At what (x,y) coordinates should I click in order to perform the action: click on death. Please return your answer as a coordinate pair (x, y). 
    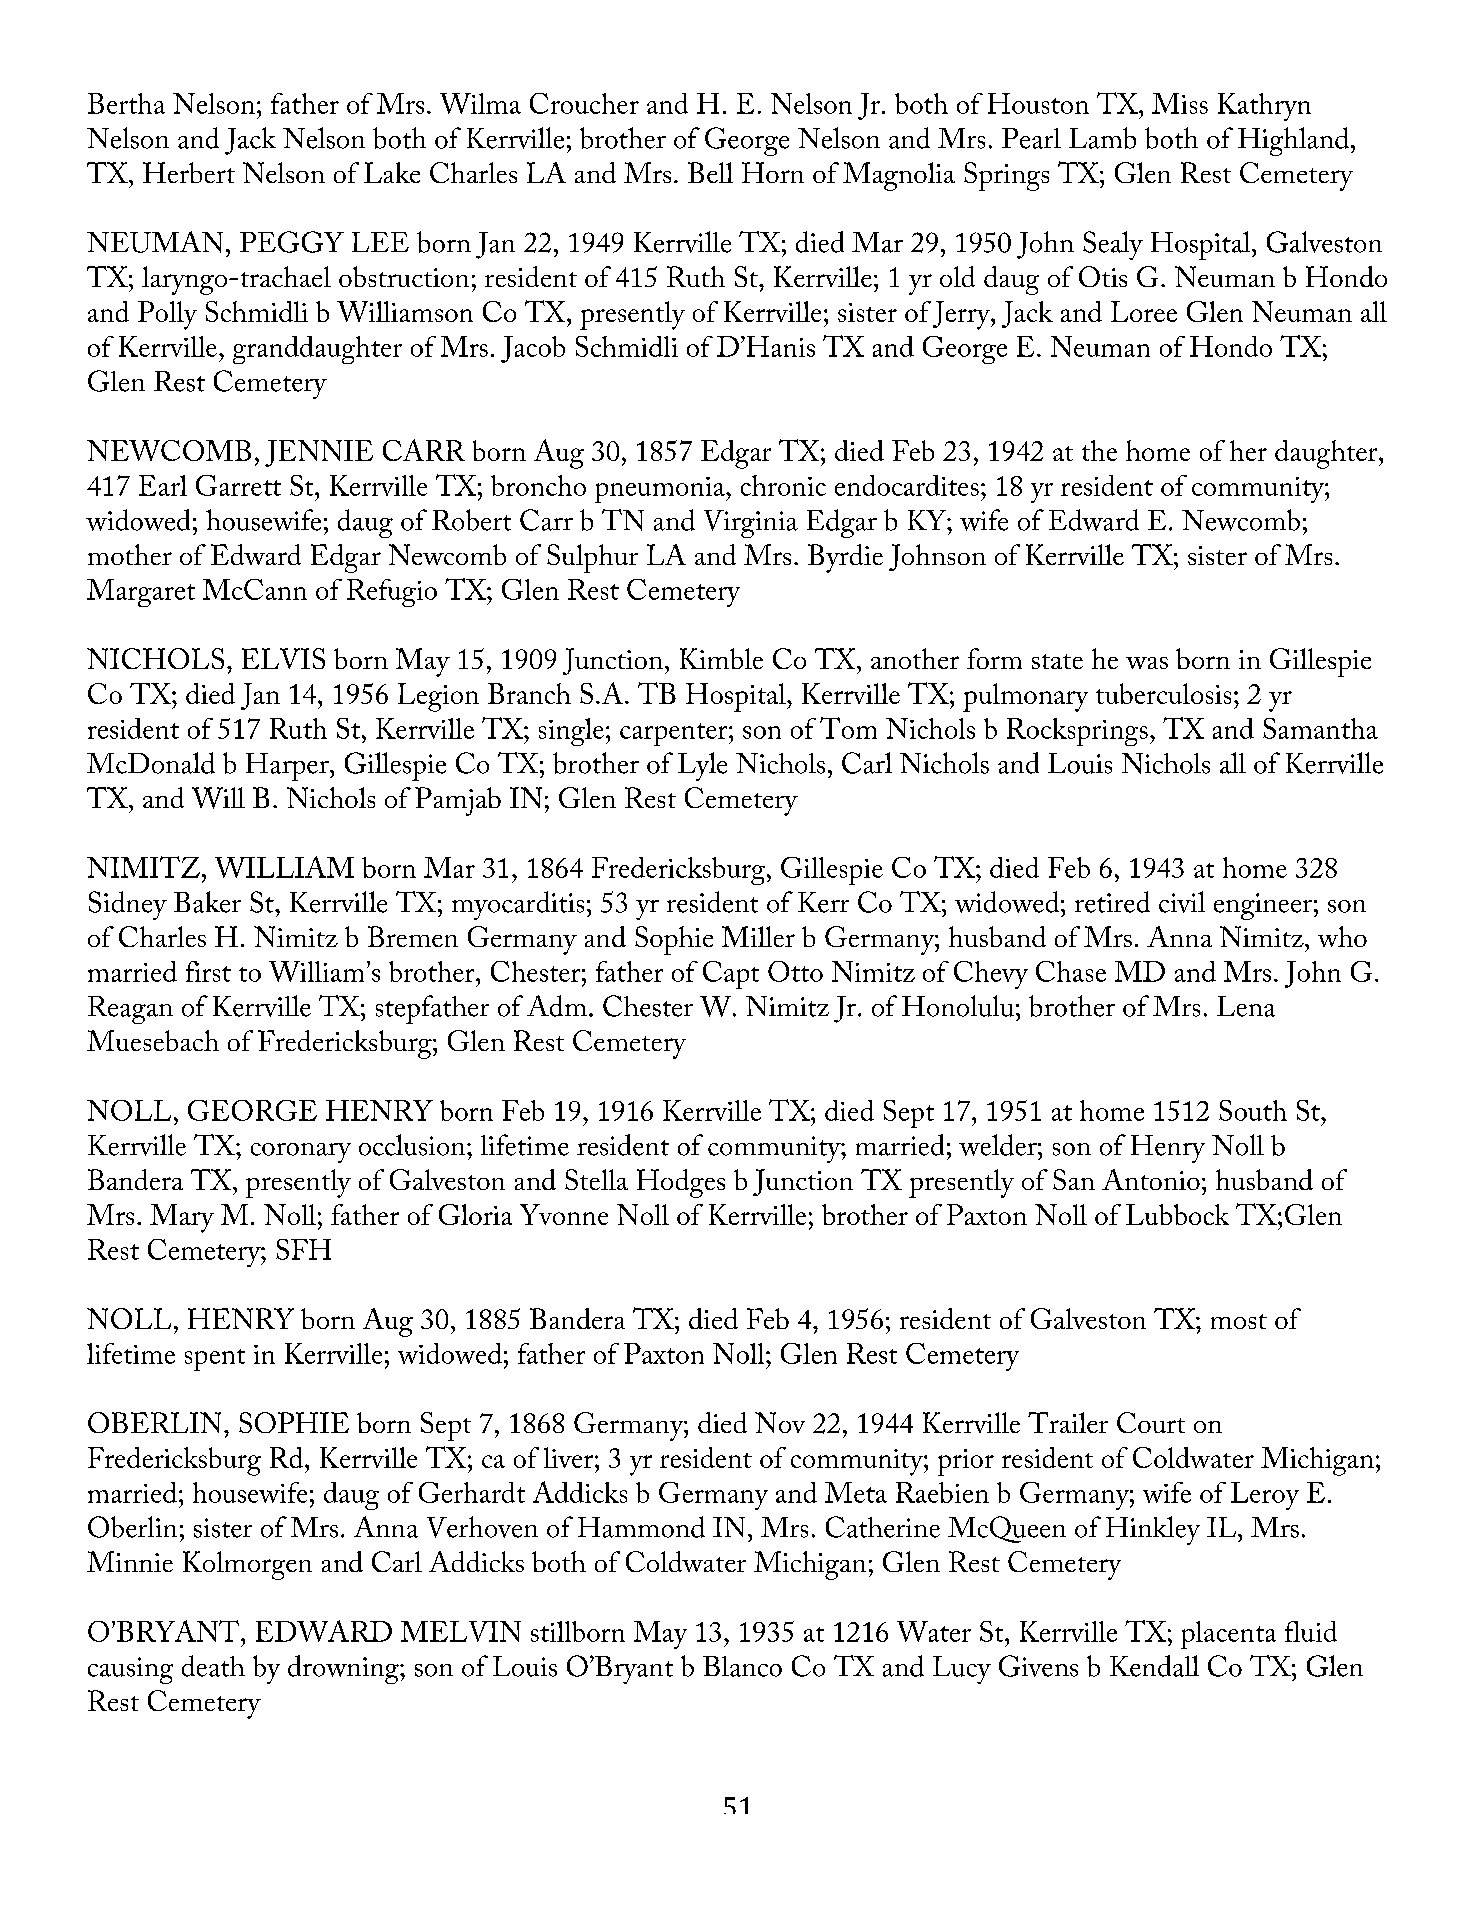
    Looking at the image, I should click on (213, 1666).
